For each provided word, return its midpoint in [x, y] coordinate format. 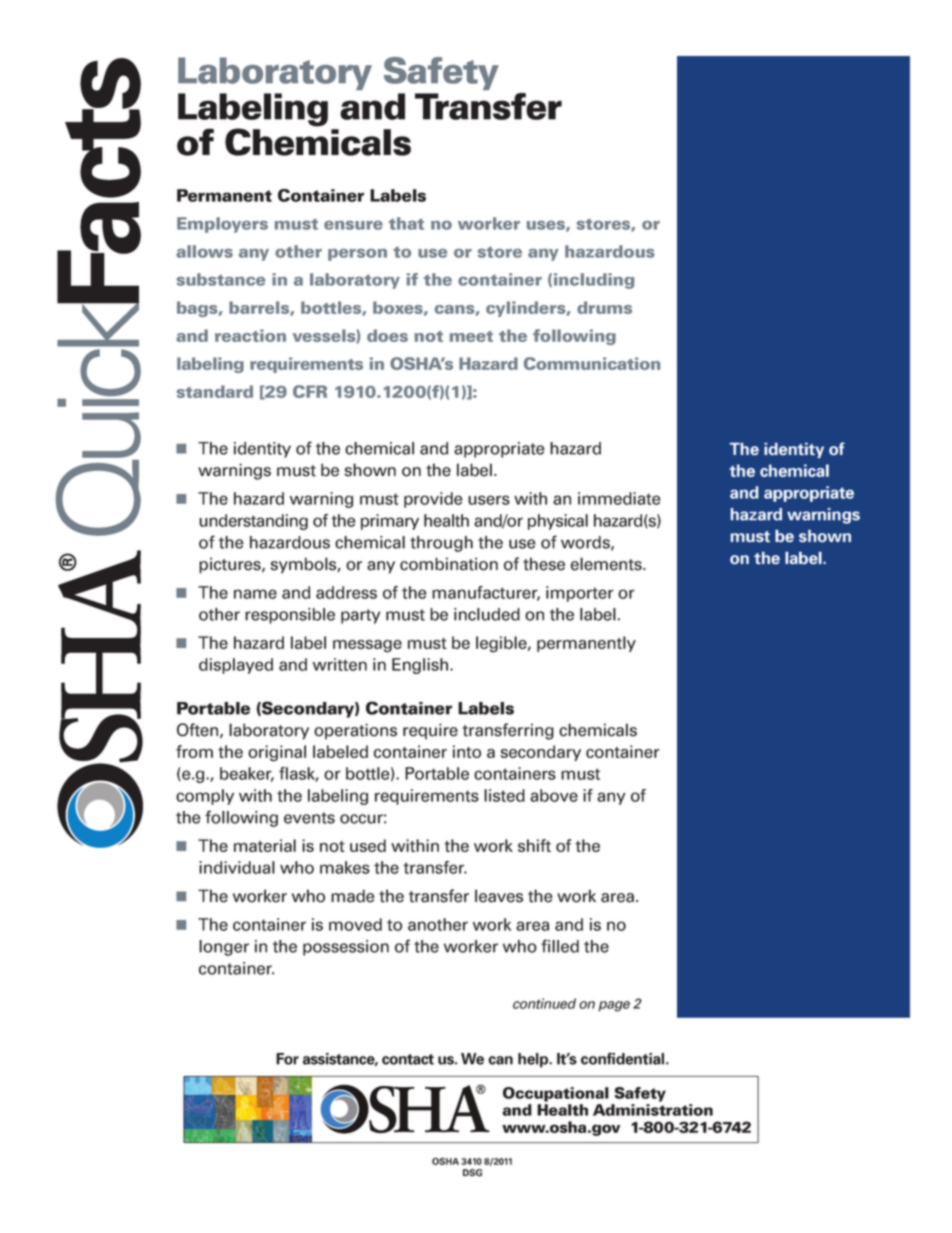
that [406, 223]
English [421, 666]
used [368, 845]
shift [534, 845]
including [594, 281]
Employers [222, 225]
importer [580, 594]
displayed [236, 666]
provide [433, 500]
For [287, 1059]
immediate [619, 498]
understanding [253, 522]
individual [237, 867]
